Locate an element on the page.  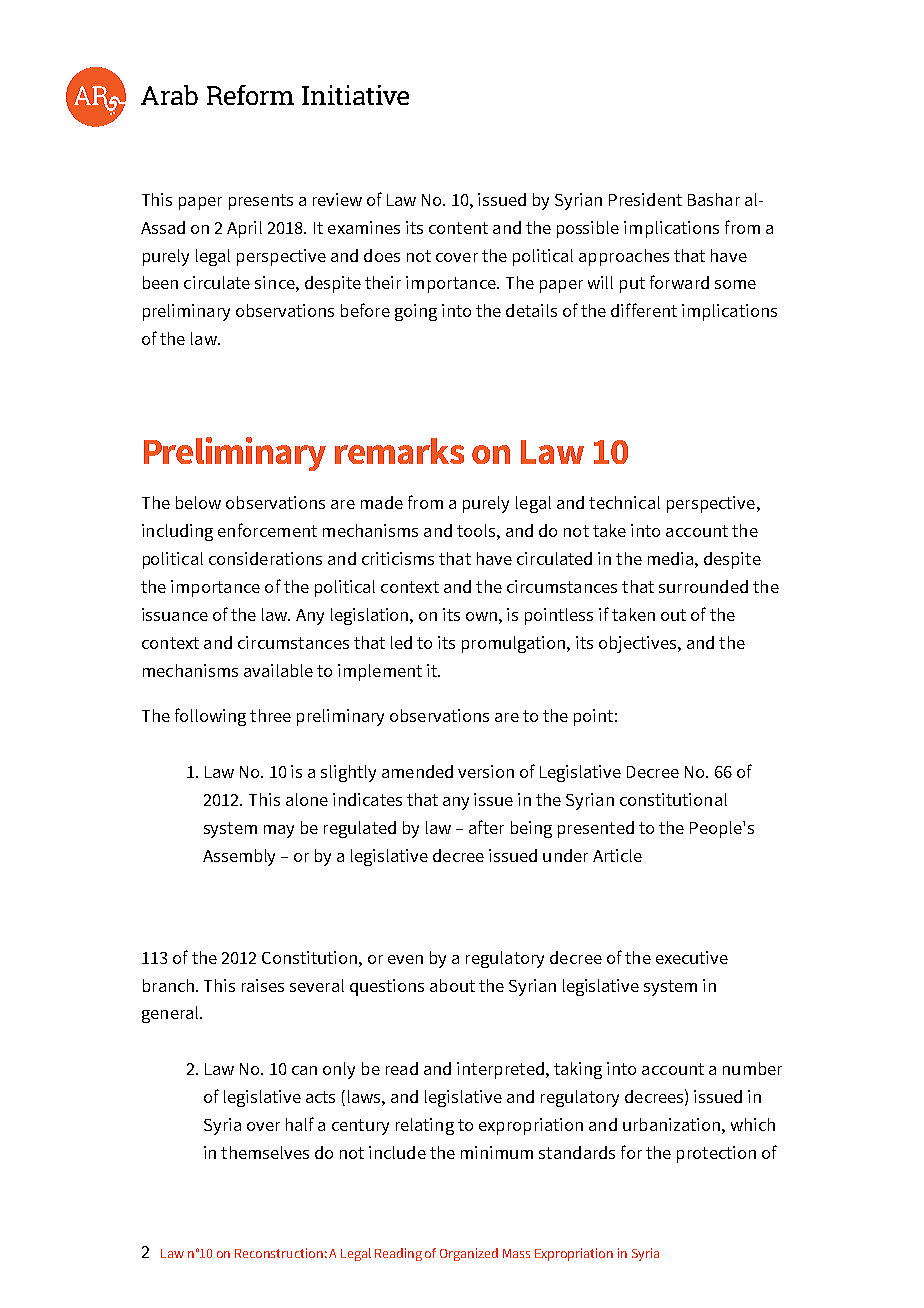
content is located at coordinates (458, 228).
